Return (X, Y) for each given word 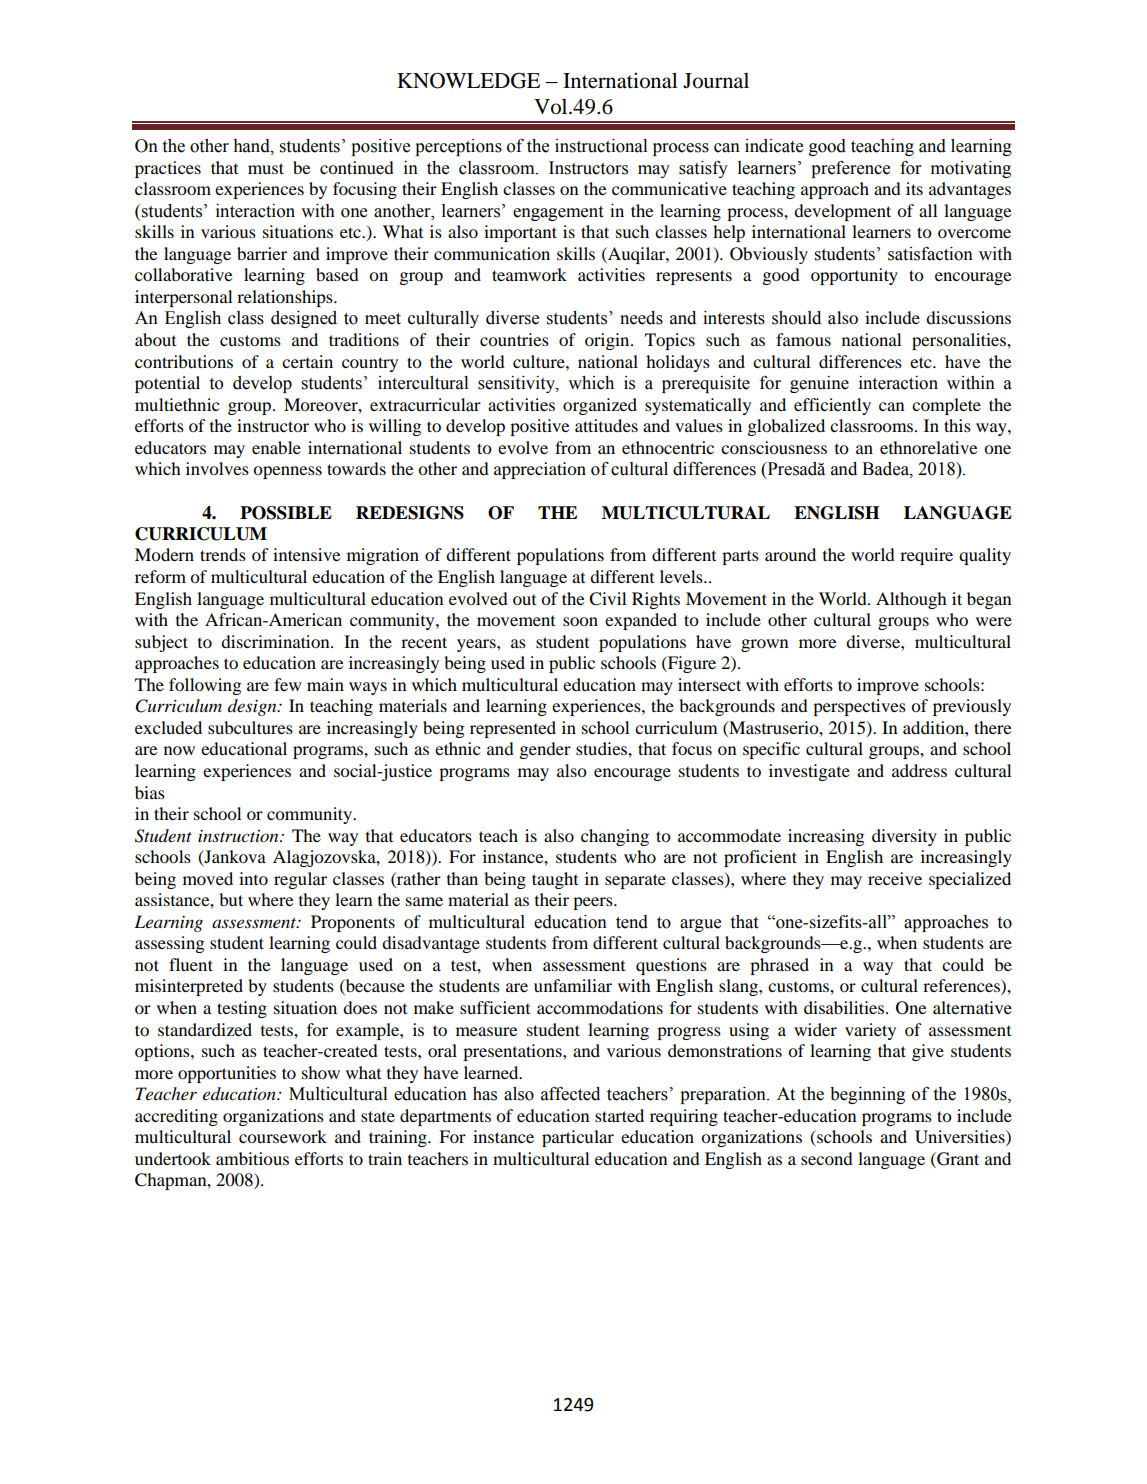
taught (555, 880)
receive (895, 878)
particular (578, 1138)
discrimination (276, 641)
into (253, 878)
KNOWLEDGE (468, 80)
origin (608, 341)
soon (580, 621)
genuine (819, 384)
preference (850, 169)
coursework (283, 1136)
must (266, 168)
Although (911, 600)
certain (307, 361)
